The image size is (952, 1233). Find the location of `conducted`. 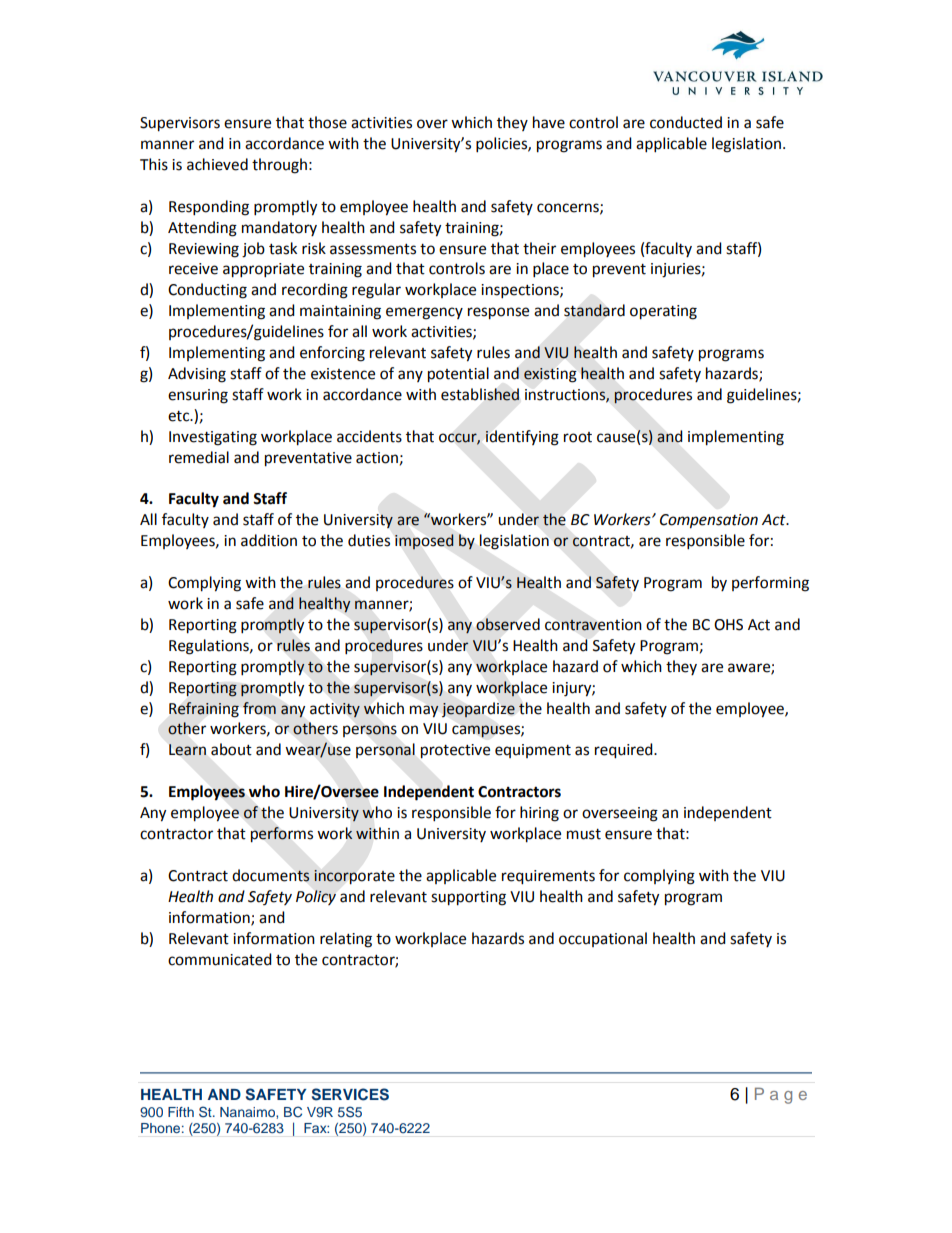

conducted is located at coordinates (686, 122).
